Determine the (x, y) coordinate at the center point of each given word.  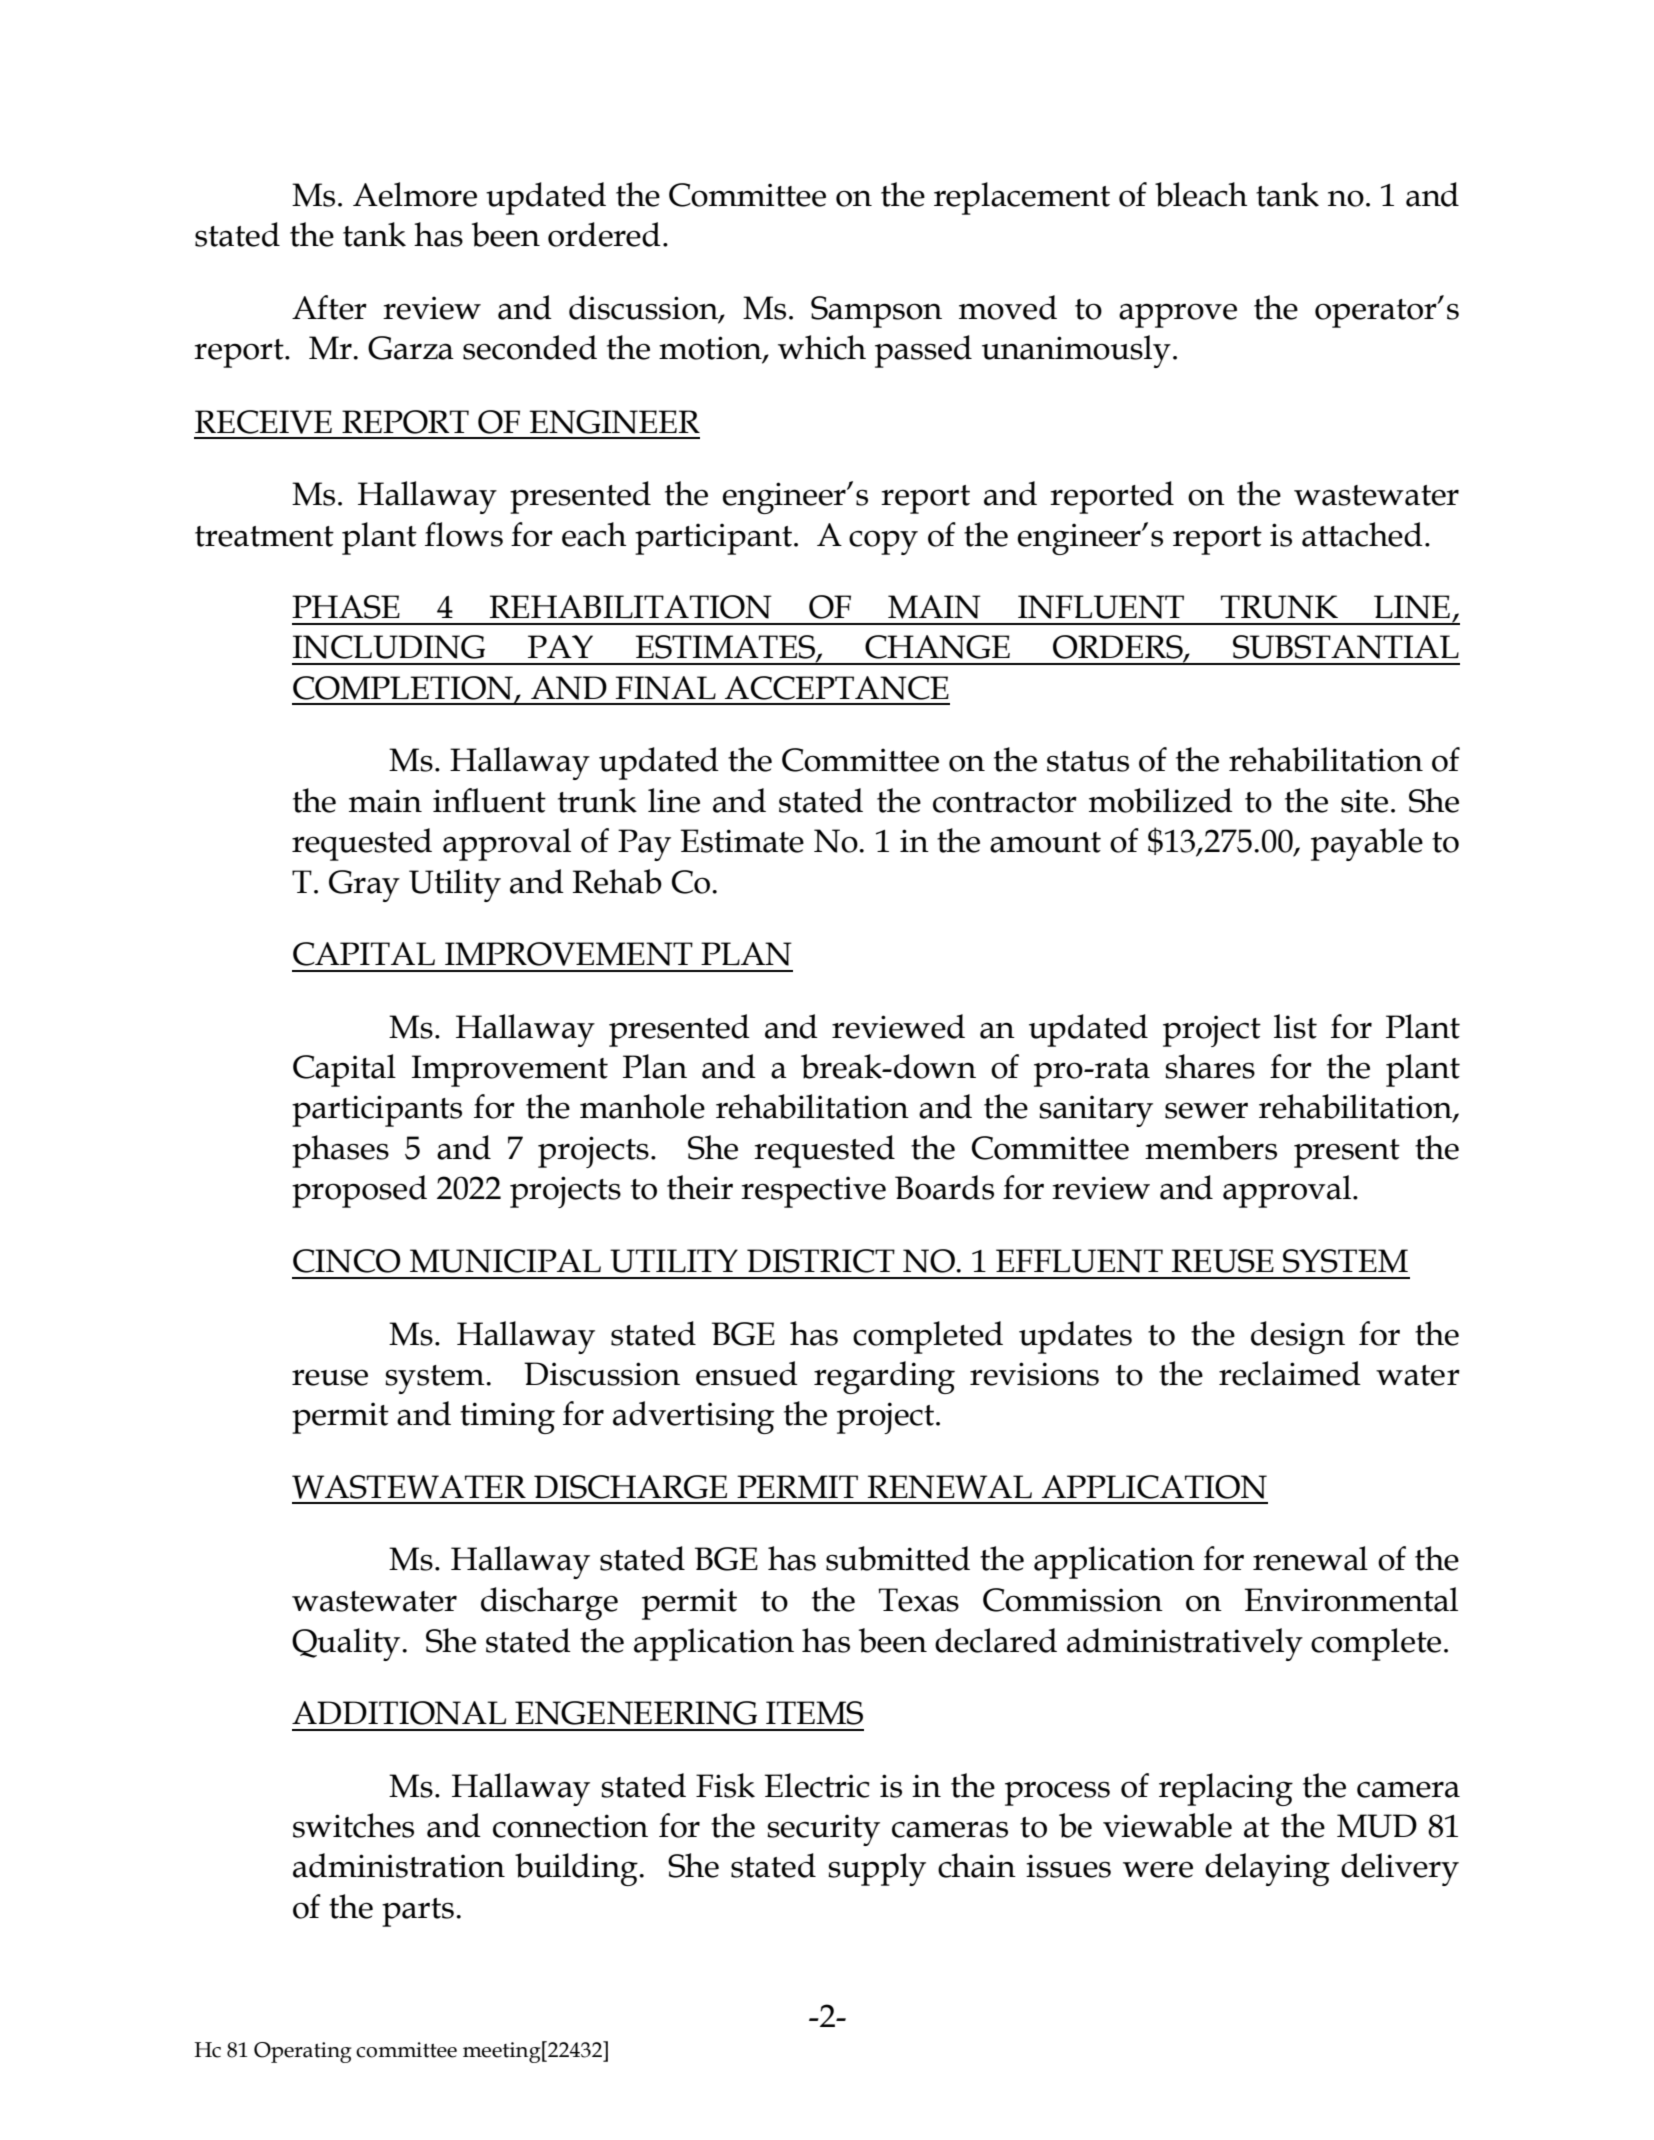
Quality (347, 1644)
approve (1178, 315)
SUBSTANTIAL (1346, 647)
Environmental (1351, 1599)
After (329, 307)
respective (813, 1192)
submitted (898, 1558)
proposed (359, 1191)
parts (418, 1912)
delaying (1267, 1869)
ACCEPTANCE (837, 688)
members (1211, 1147)
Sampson (876, 312)
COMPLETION (404, 689)
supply (877, 1869)
